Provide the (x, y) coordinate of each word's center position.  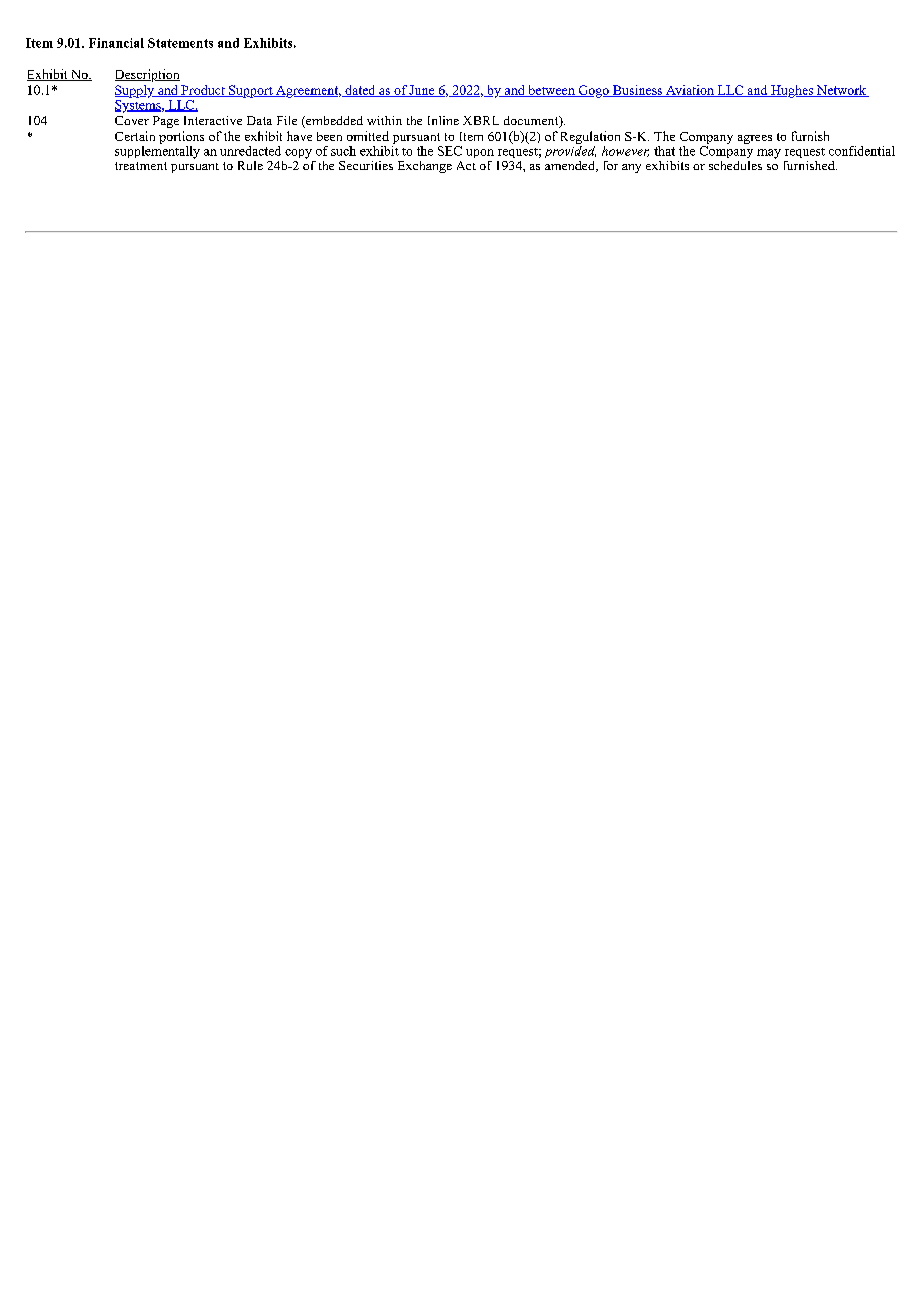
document (532, 122)
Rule (250, 165)
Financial (116, 43)
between (551, 91)
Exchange (425, 167)
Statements (180, 43)
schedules (735, 165)
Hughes (792, 91)
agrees (755, 139)
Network (842, 91)
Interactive (213, 120)
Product (203, 91)
